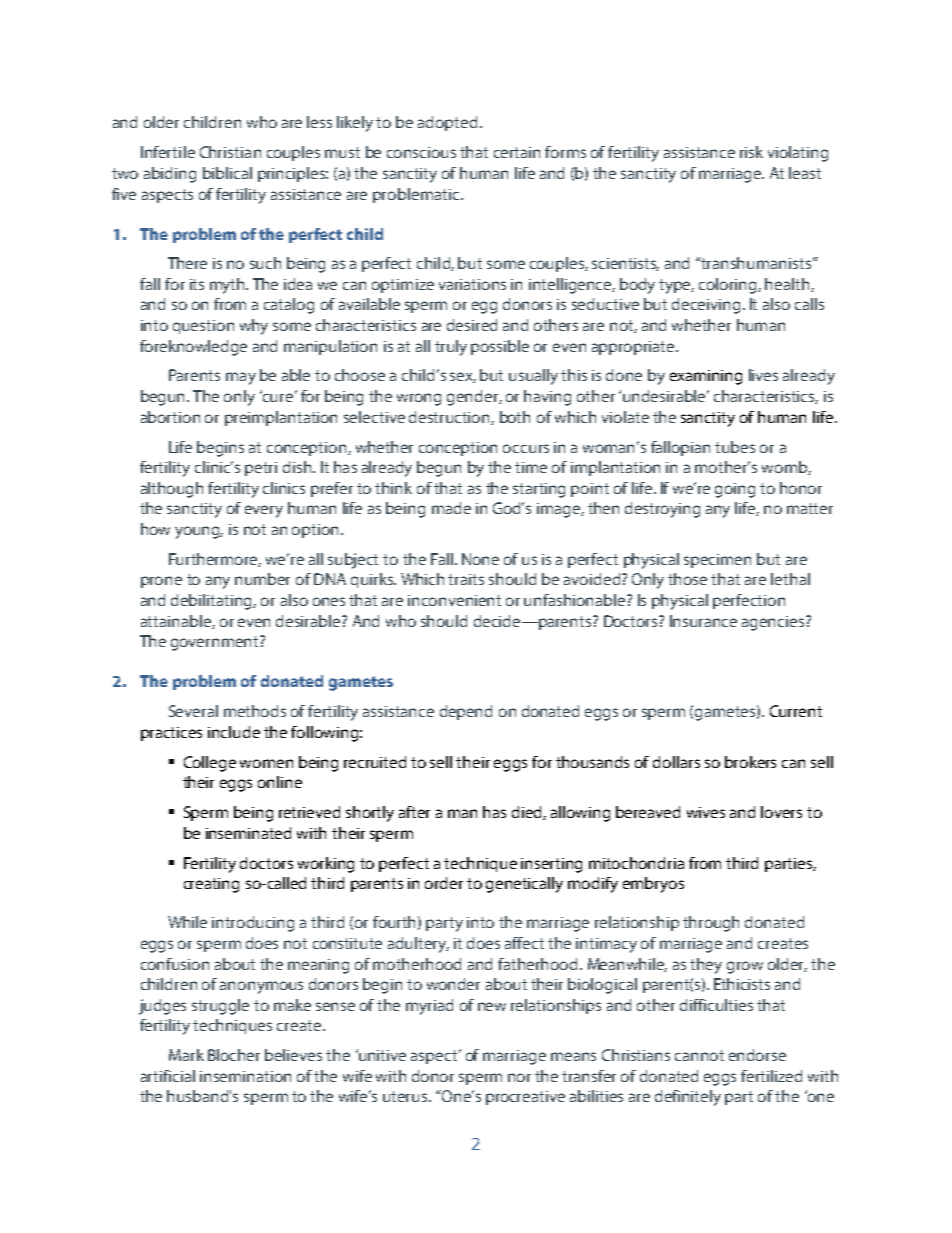  Describe the element at coordinates (454, 600) in the image. I see `inconvenient` at that location.
